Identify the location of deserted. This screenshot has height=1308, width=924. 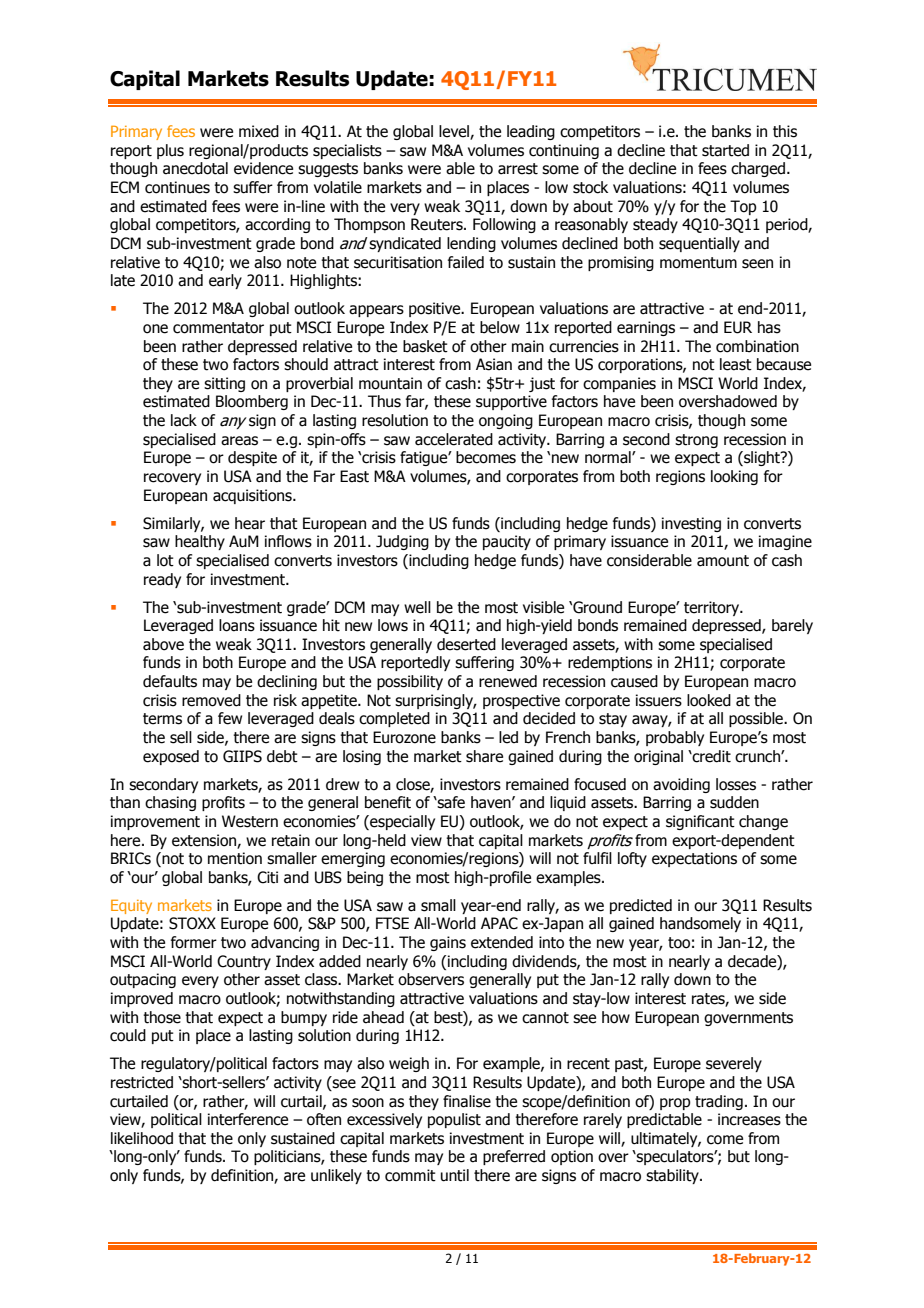
(466, 644).
